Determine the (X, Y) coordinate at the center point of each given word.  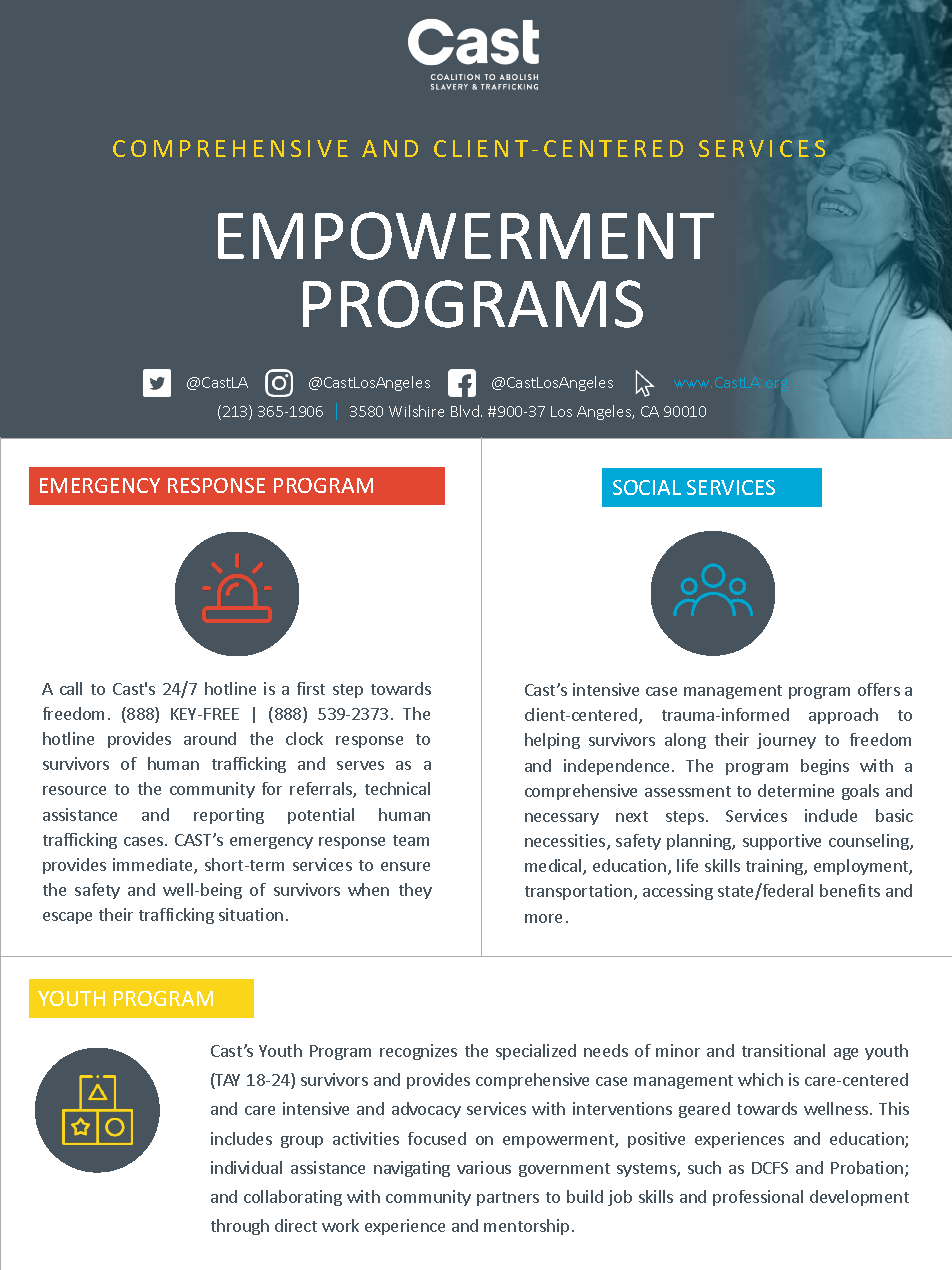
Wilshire (416, 411)
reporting (229, 816)
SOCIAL (647, 487)
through (240, 1227)
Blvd (465, 411)
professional (758, 1198)
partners (508, 1199)
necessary (562, 819)
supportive (782, 842)
